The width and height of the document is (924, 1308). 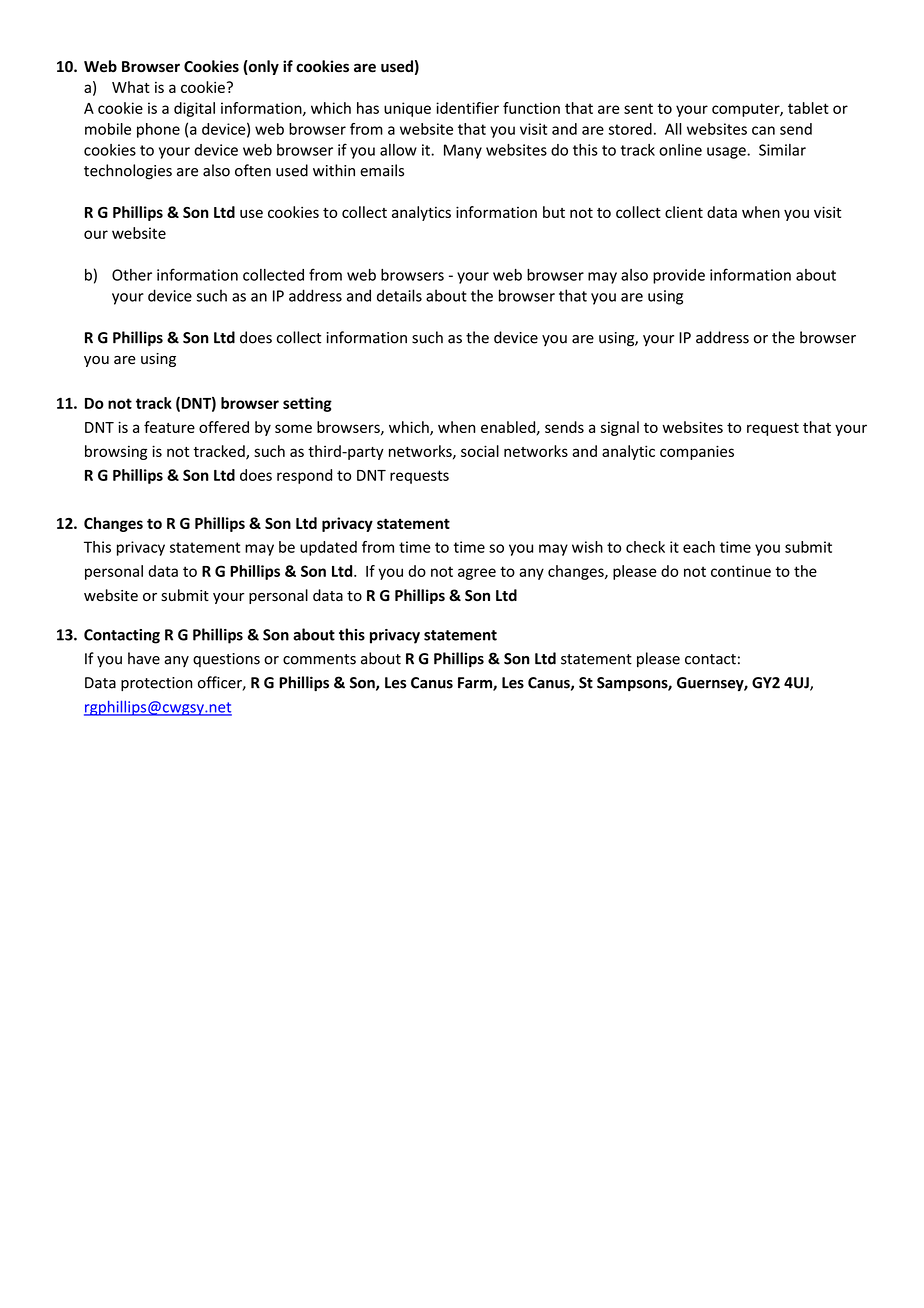 I want to click on sent, so click(x=638, y=108).
